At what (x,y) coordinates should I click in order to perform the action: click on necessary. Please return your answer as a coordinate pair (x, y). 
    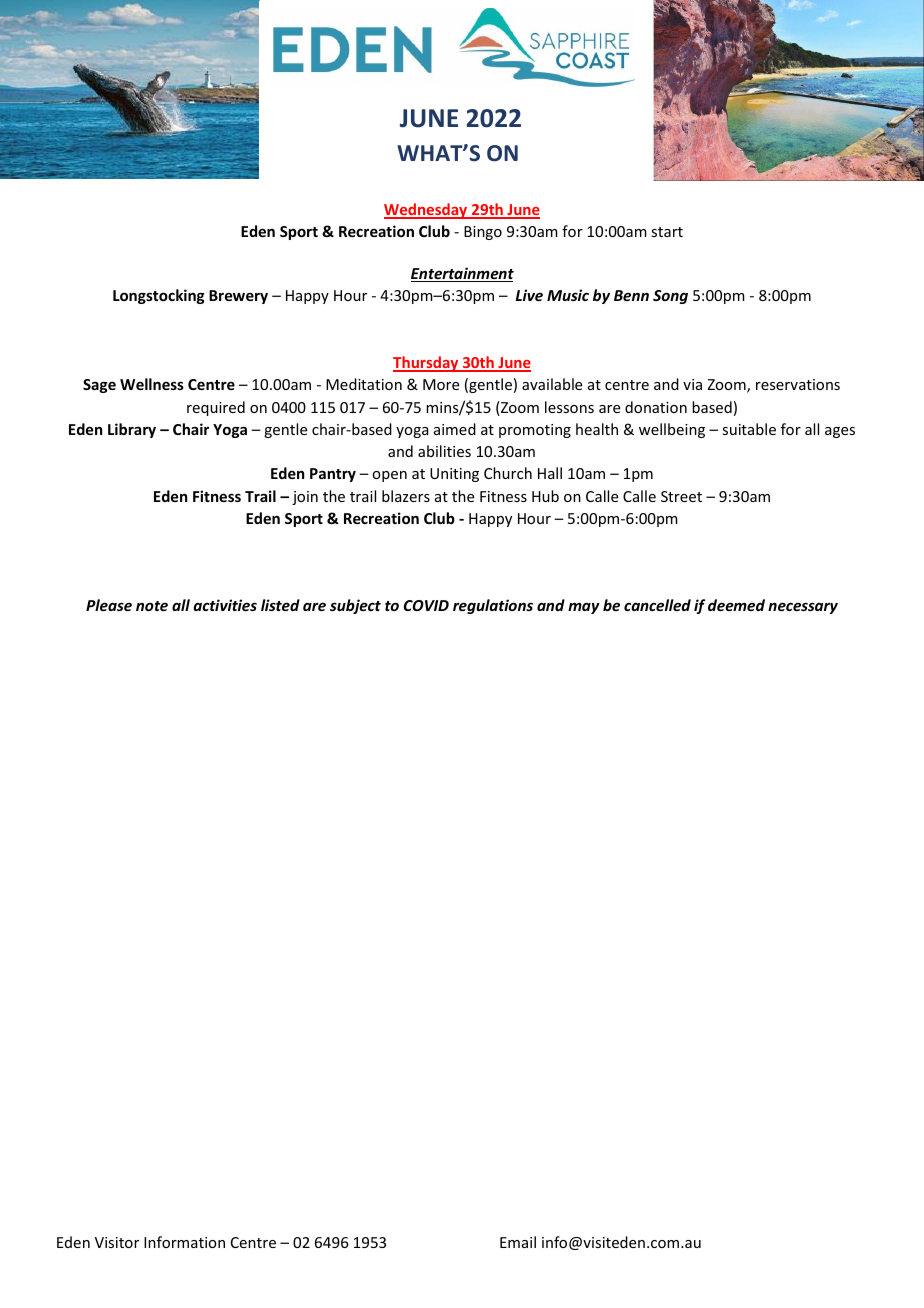
    Looking at the image, I should click on (803, 608).
